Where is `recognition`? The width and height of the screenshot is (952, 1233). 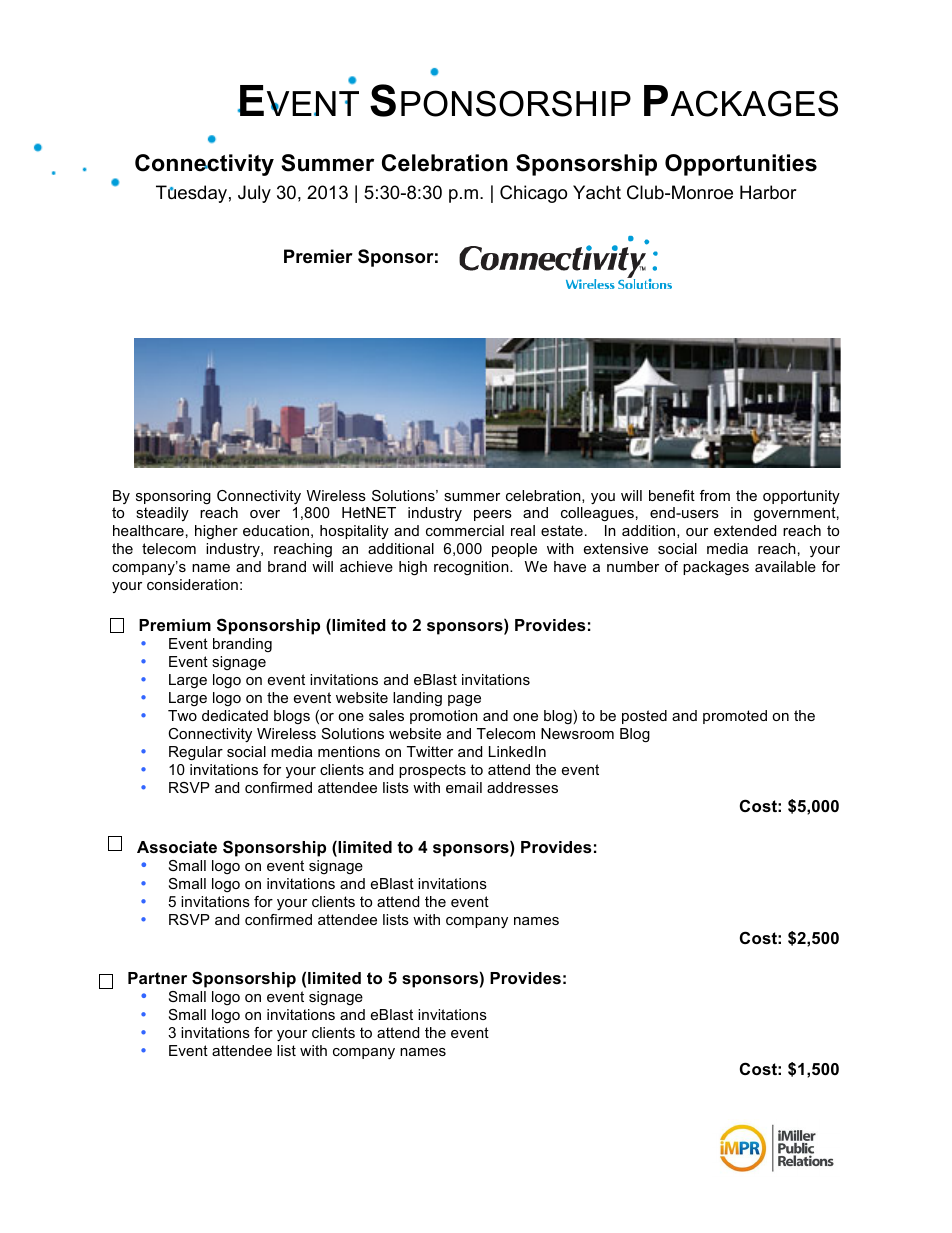
recognition is located at coordinates (472, 568).
